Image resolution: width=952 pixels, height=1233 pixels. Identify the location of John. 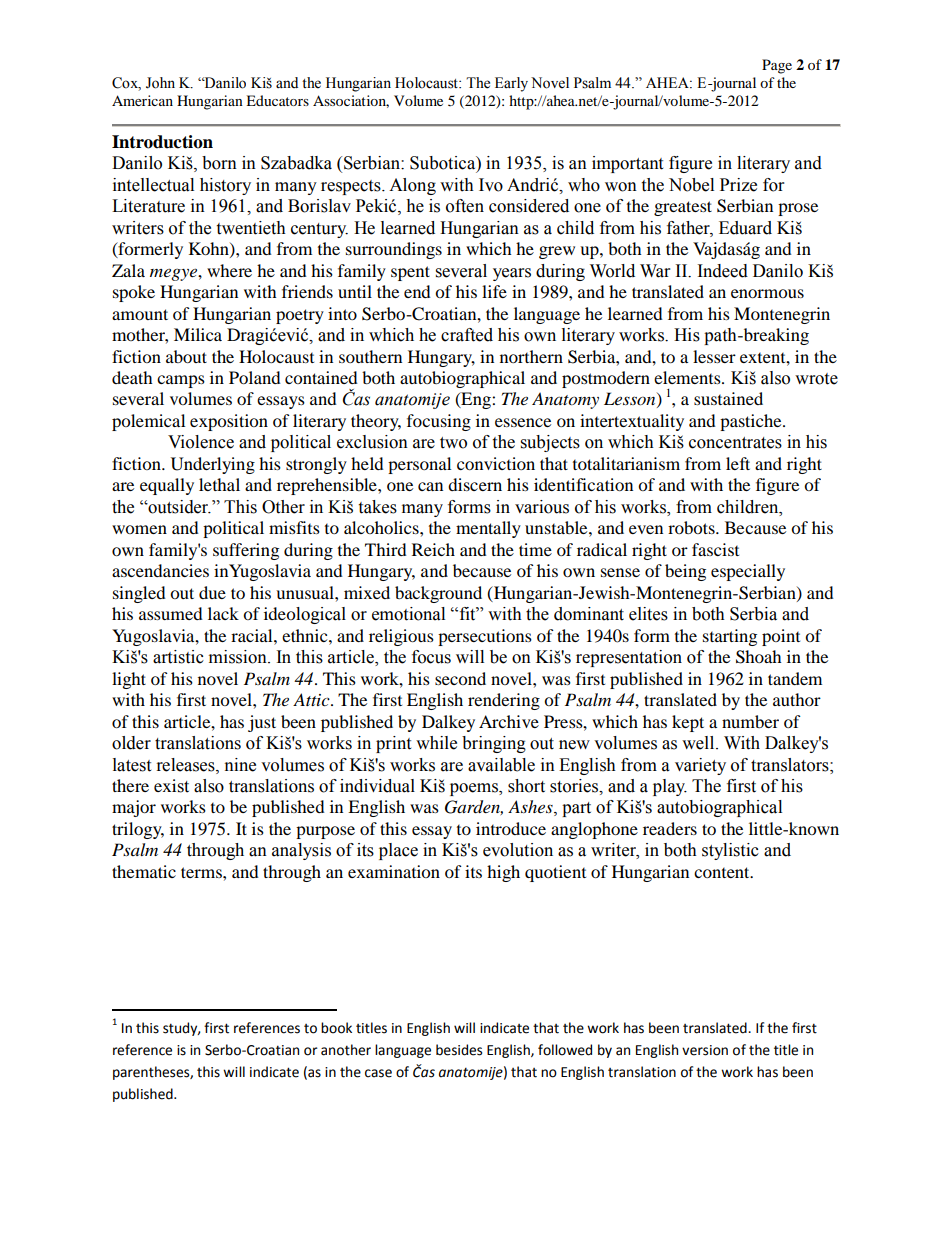
(160, 83).
